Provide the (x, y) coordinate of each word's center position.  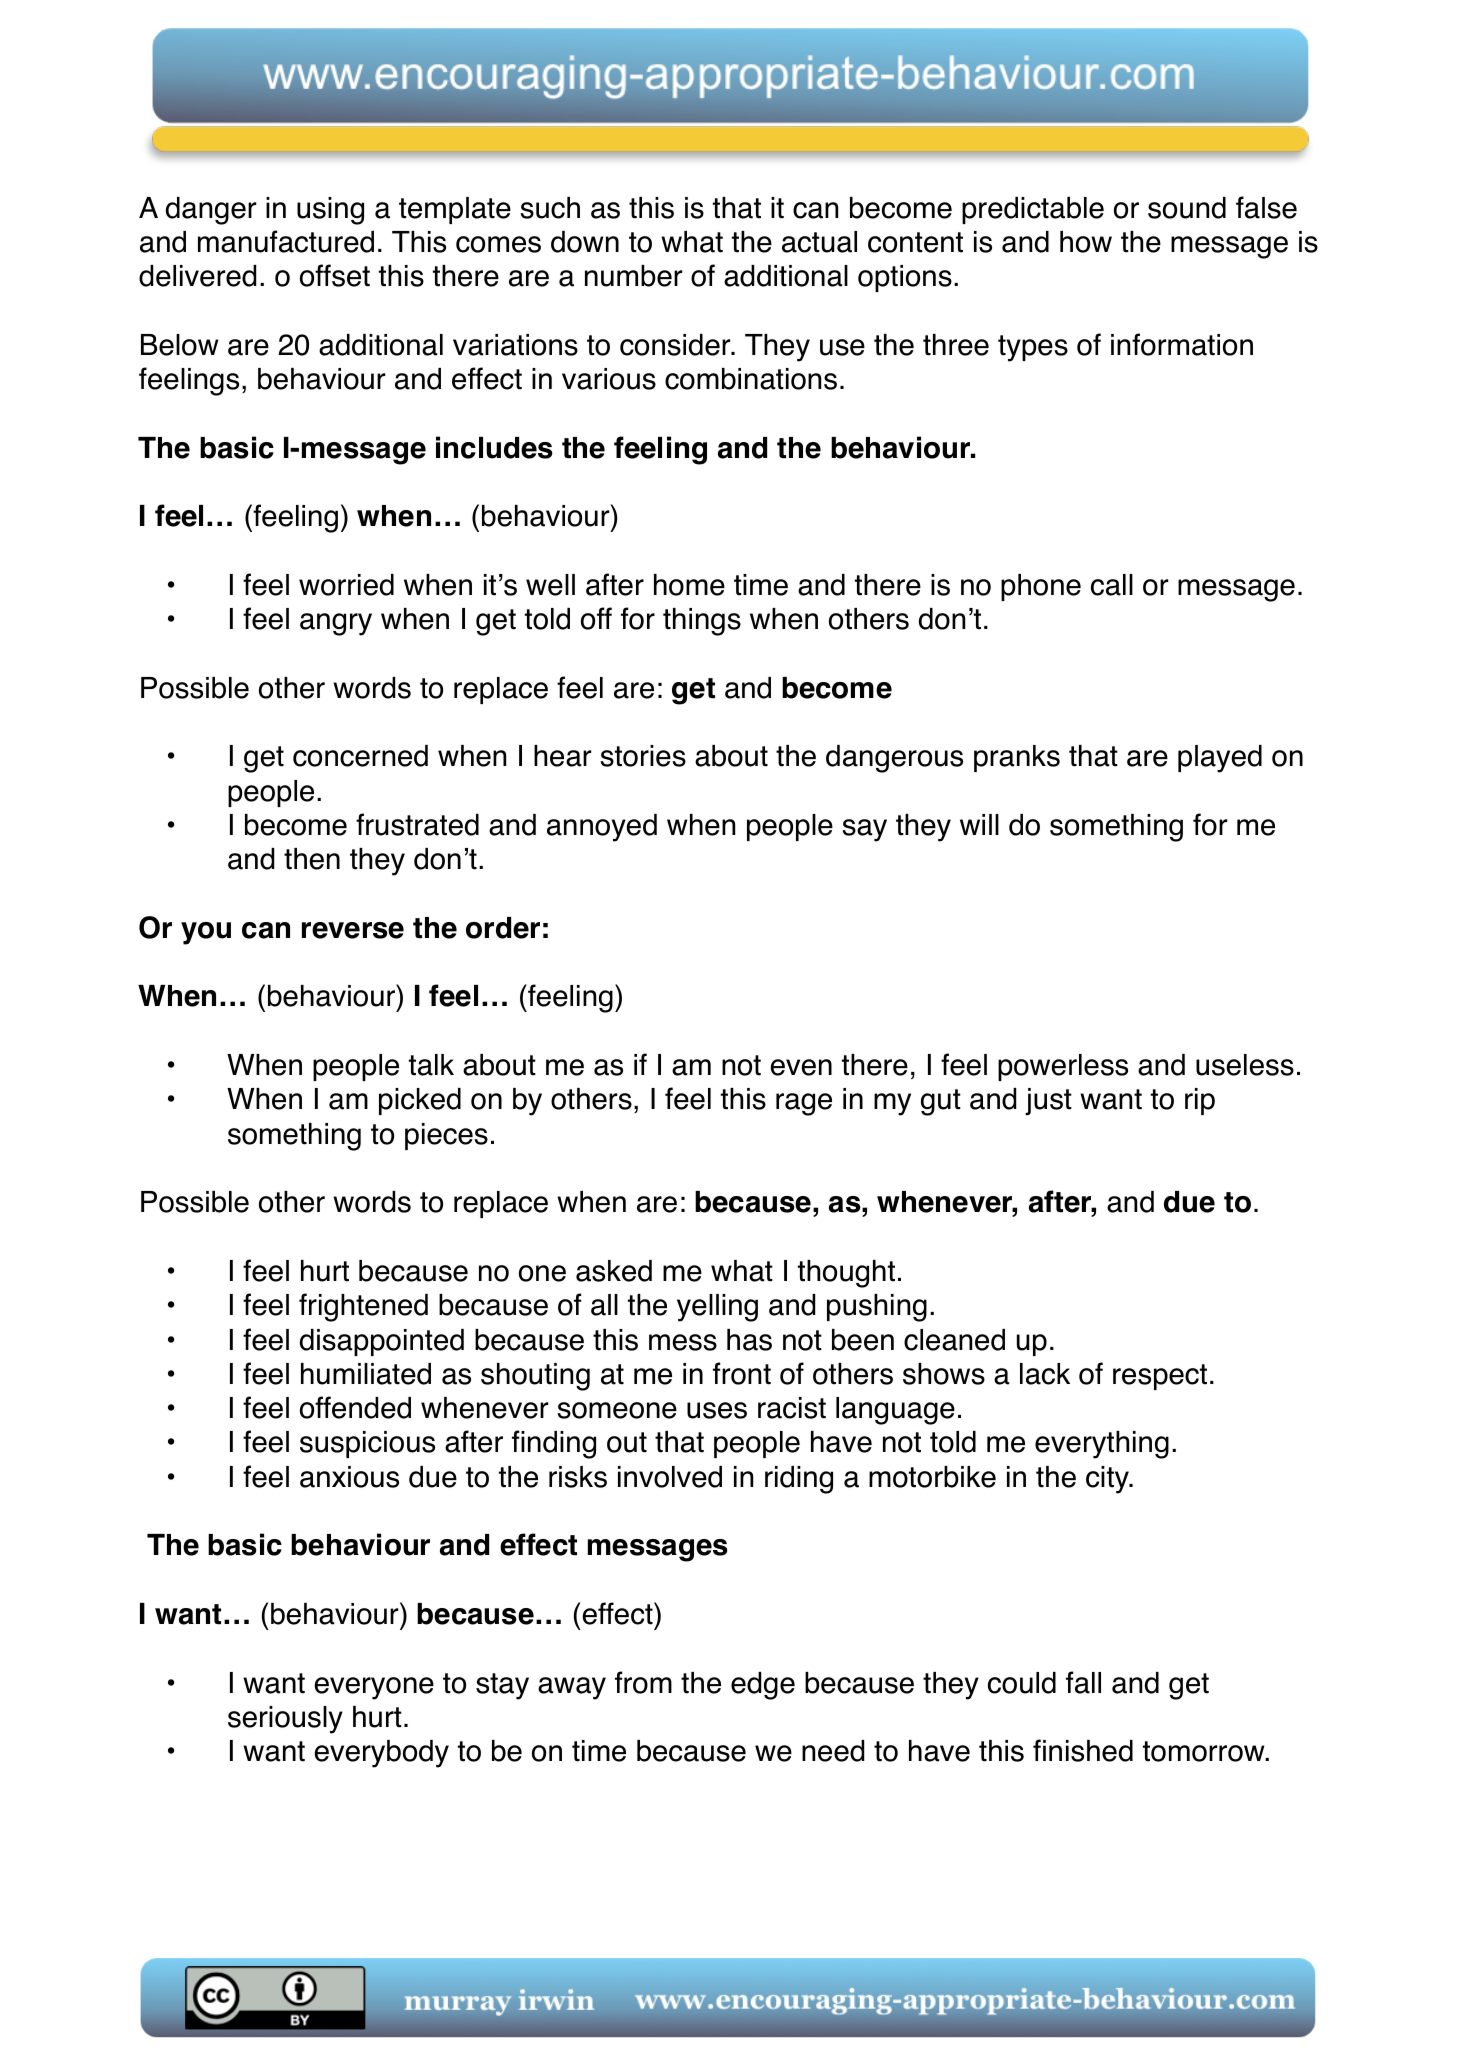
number (633, 276)
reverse (353, 930)
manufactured (286, 241)
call (1112, 585)
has (749, 1340)
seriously (285, 1720)
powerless (1063, 1067)
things (702, 622)
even (801, 1067)
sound (1187, 208)
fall (1083, 1682)
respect (1160, 1377)
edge (763, 1686)
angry (336, 624)
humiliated (366, 1374)
